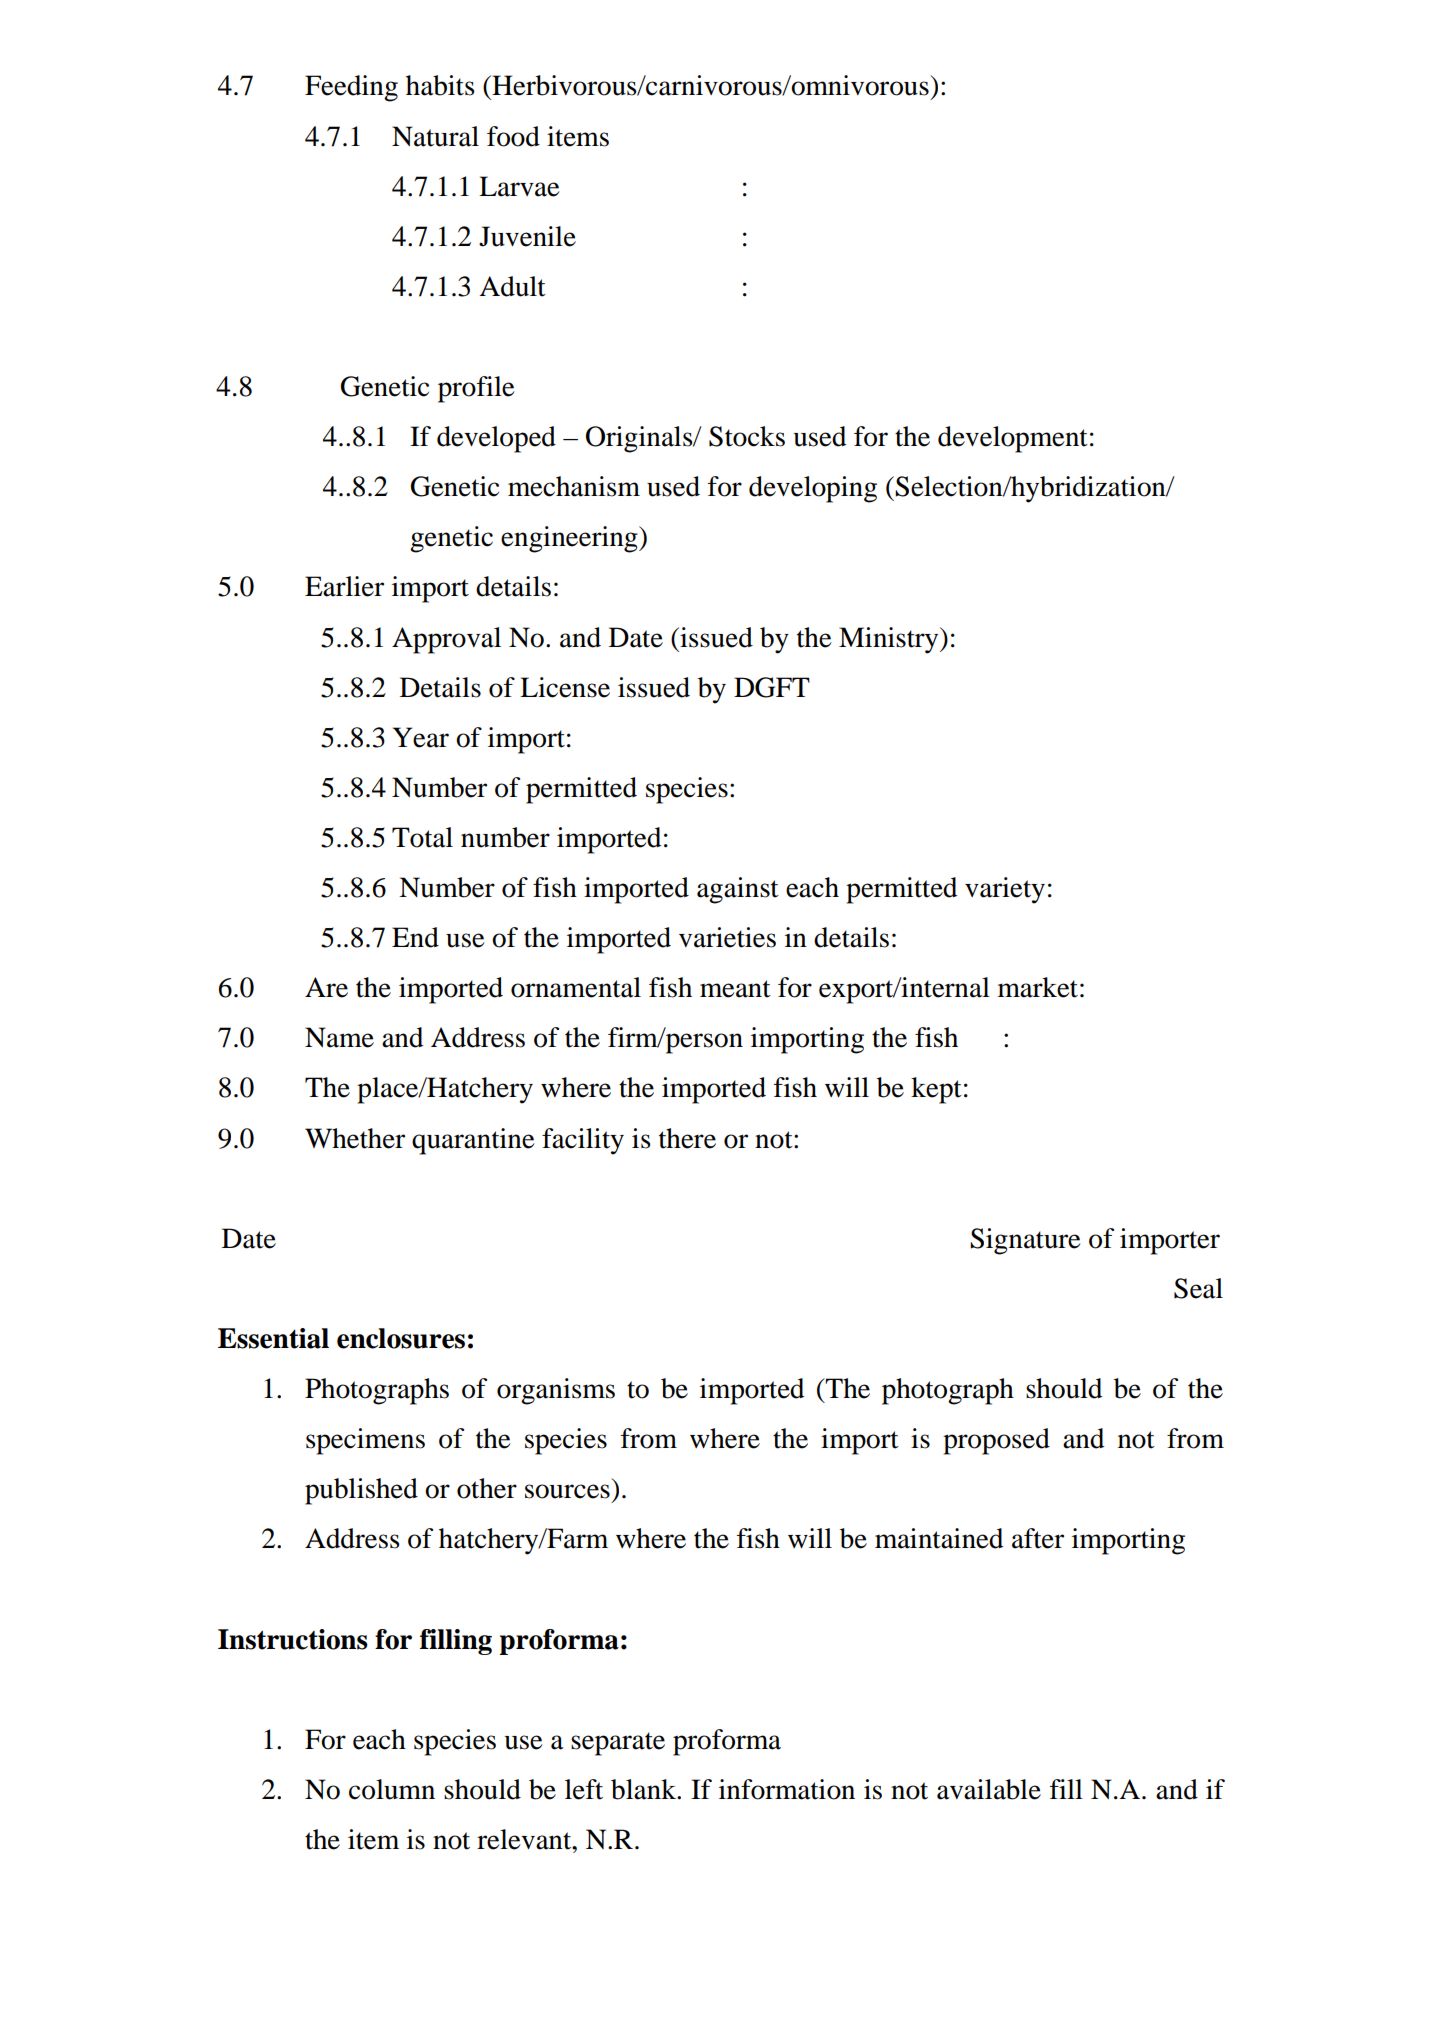 The width and height of the document is (1441, 2038). What do you see at coordinates (727, 937) in the document?
I see `varieties` at bounding box center [727, 937].
